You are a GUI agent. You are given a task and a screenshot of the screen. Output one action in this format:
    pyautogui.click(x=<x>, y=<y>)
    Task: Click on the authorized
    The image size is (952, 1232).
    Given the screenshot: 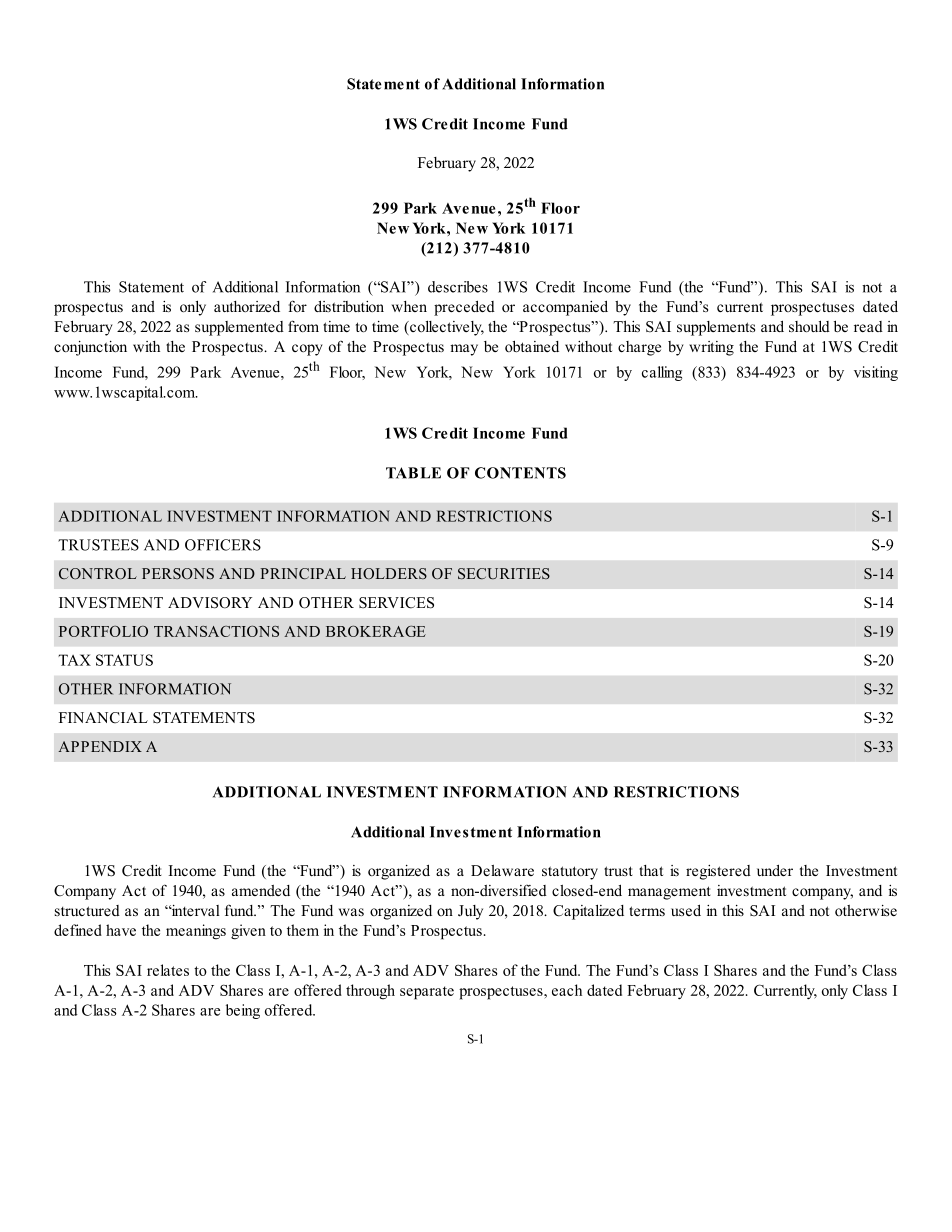 What is the action you would take?
    pyautogui.click(x=247, y=306)
